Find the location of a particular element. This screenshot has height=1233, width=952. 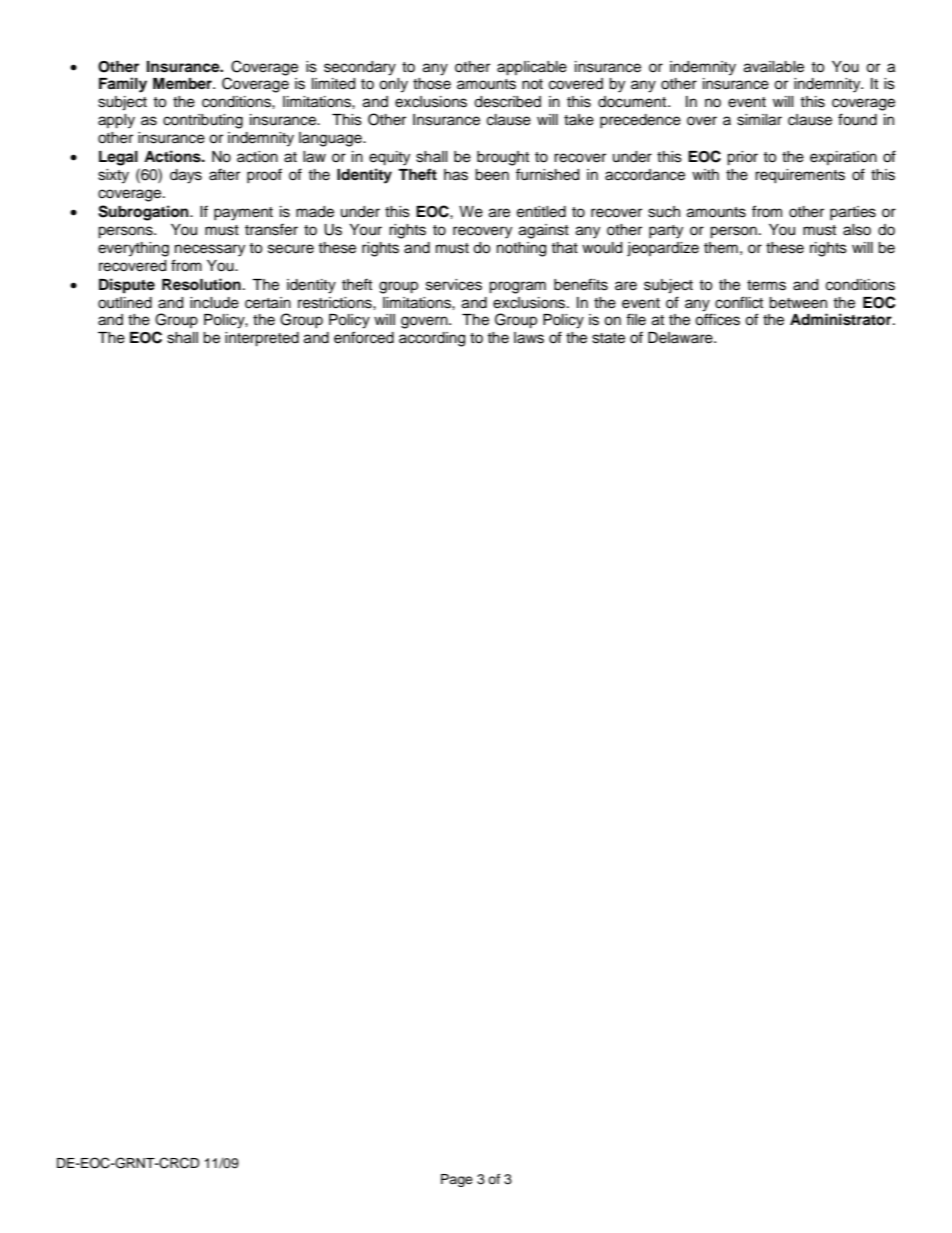

offices is located at coordinates (717, 319).
